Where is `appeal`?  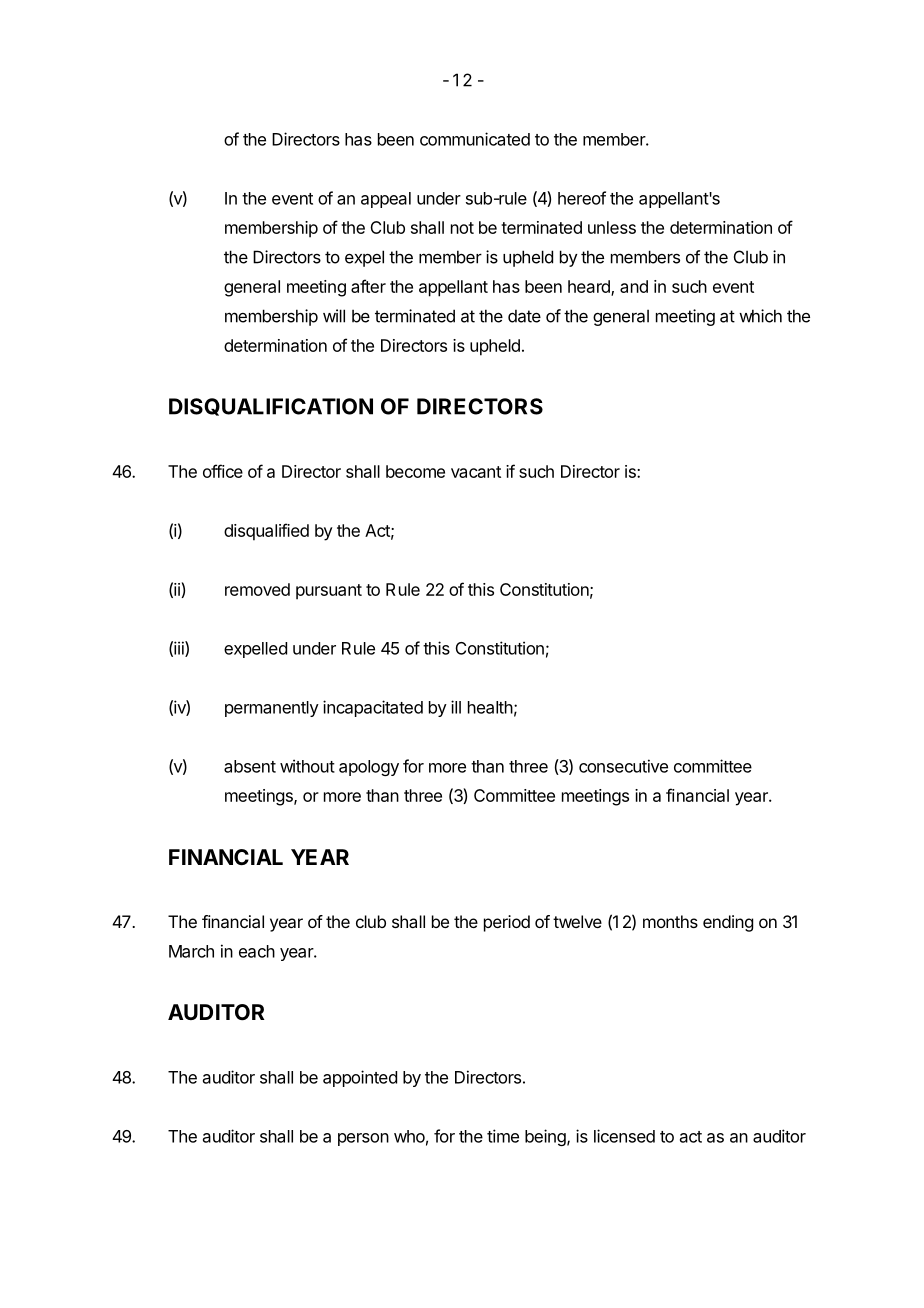 appeal is located at coordinates (386, 200).
